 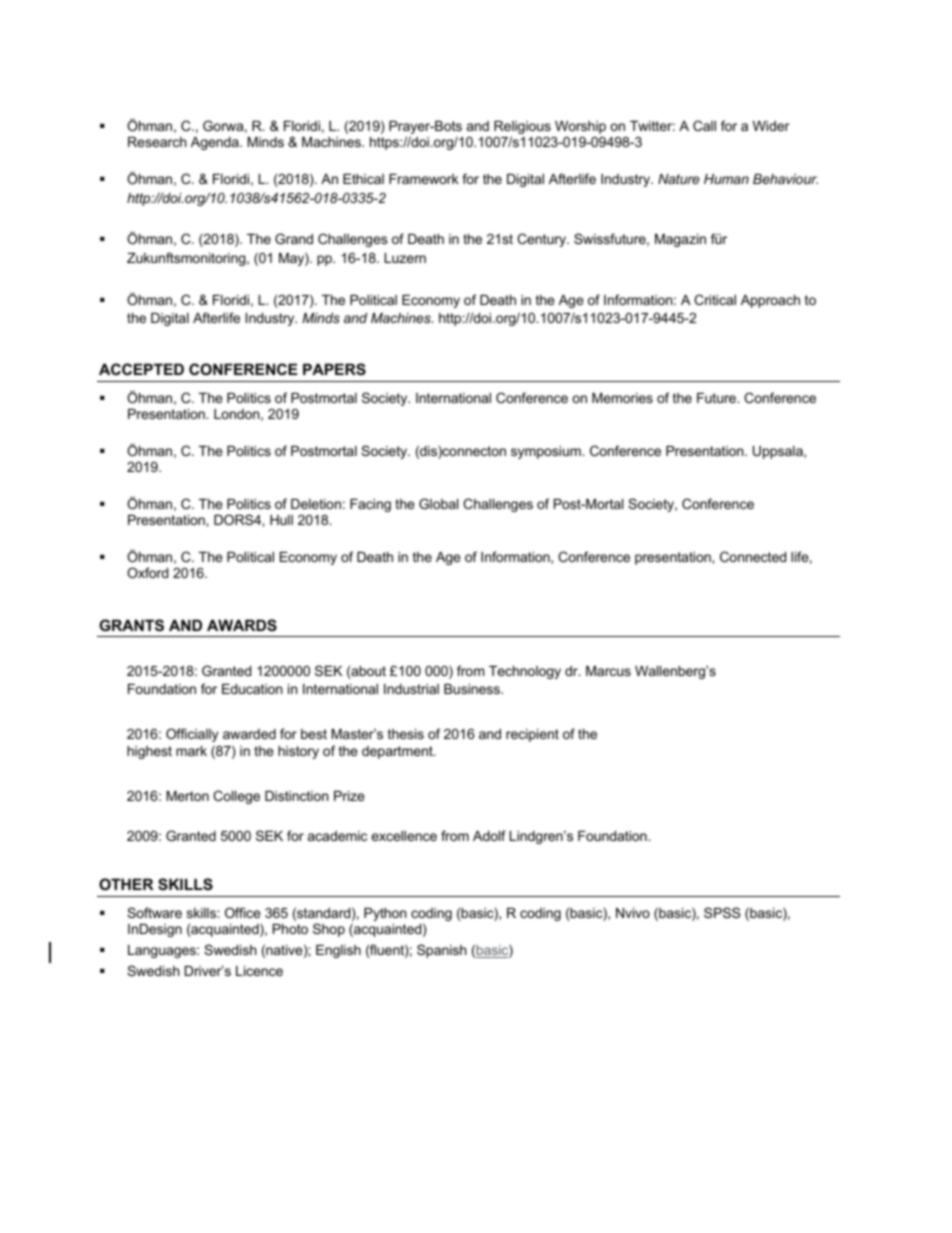 I want to click on Connected, so click(x=753, y=556).
